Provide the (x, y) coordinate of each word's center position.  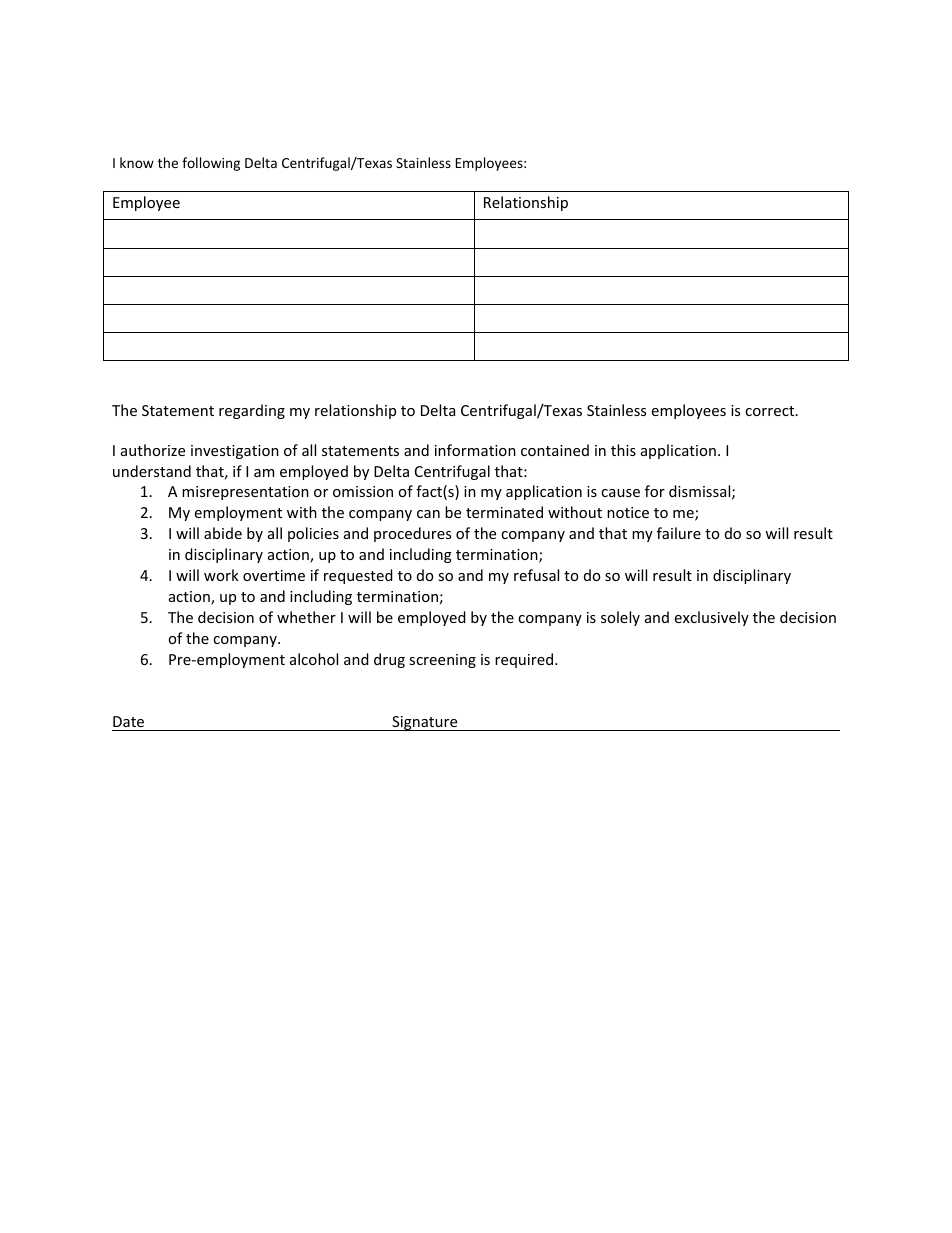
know (137, 162)
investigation (235, 452)
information (475, 450)
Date (129, 723)
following (211, 164)
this (623, 450)
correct (771, 411)
